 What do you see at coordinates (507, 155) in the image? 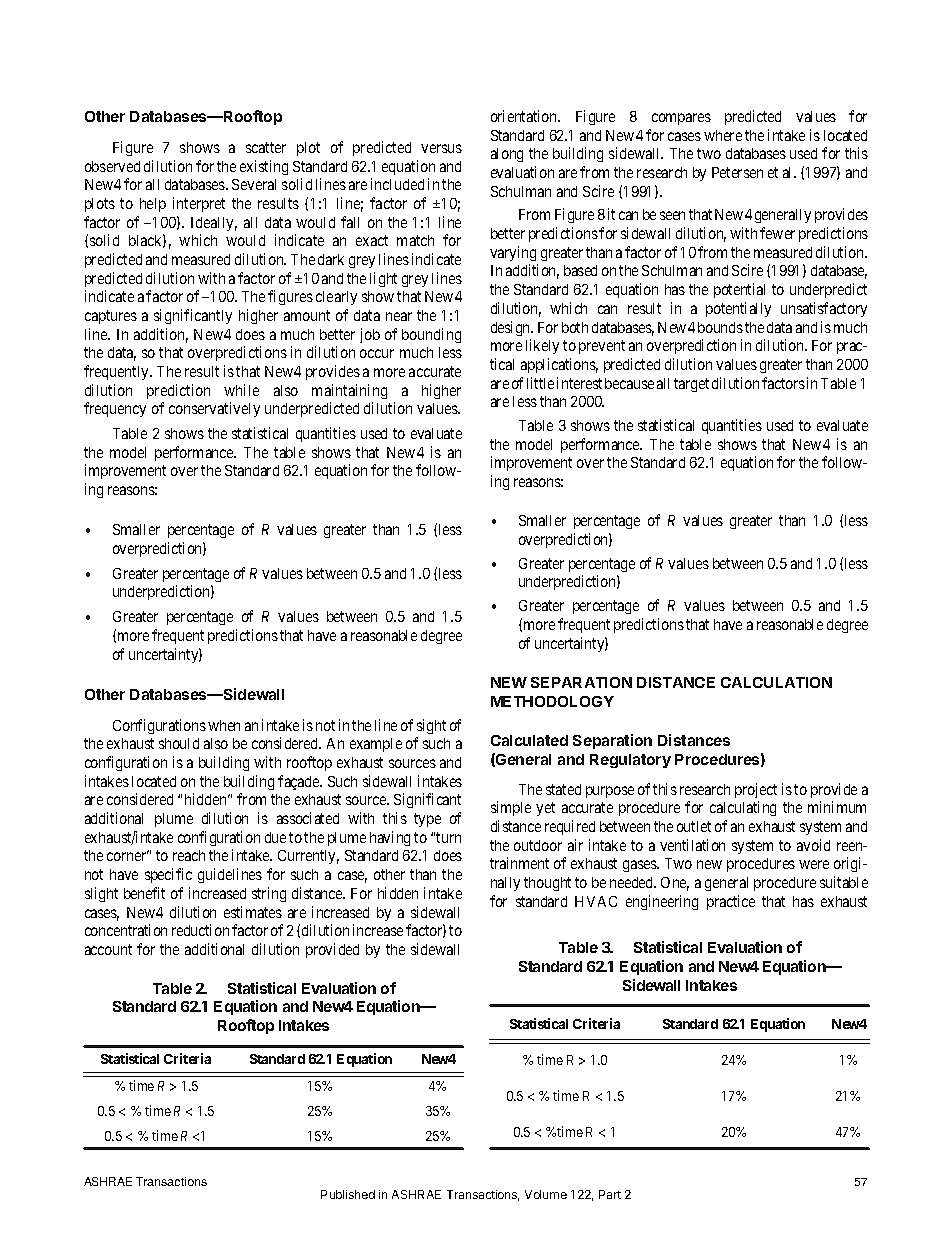
I see `along` at bounding box center [507, 155].
